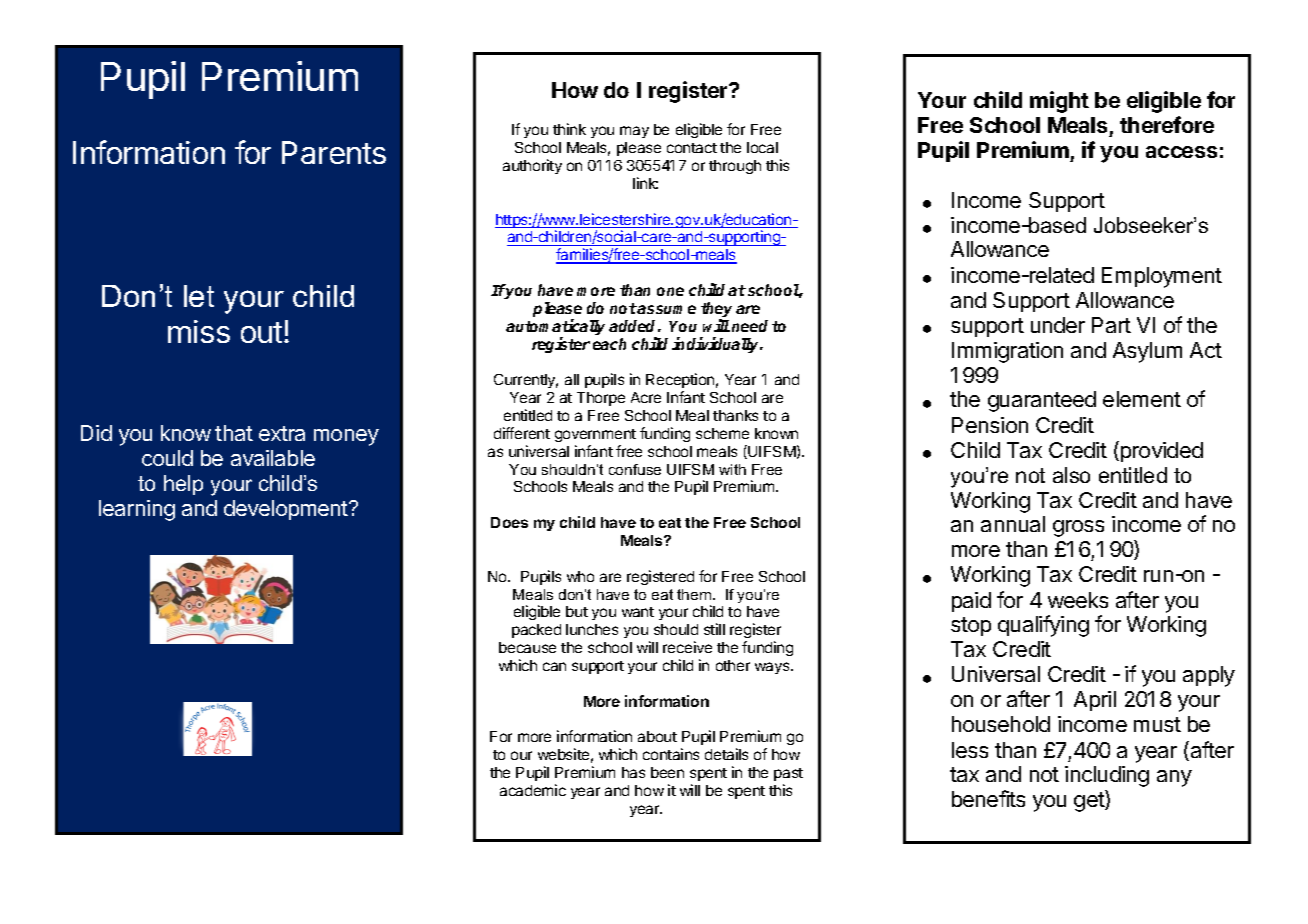 This document has width=1308, height=924. What do you see at coordinates (635, 469) in the document?
I see `confuse` at bounding box center [635, 469].
